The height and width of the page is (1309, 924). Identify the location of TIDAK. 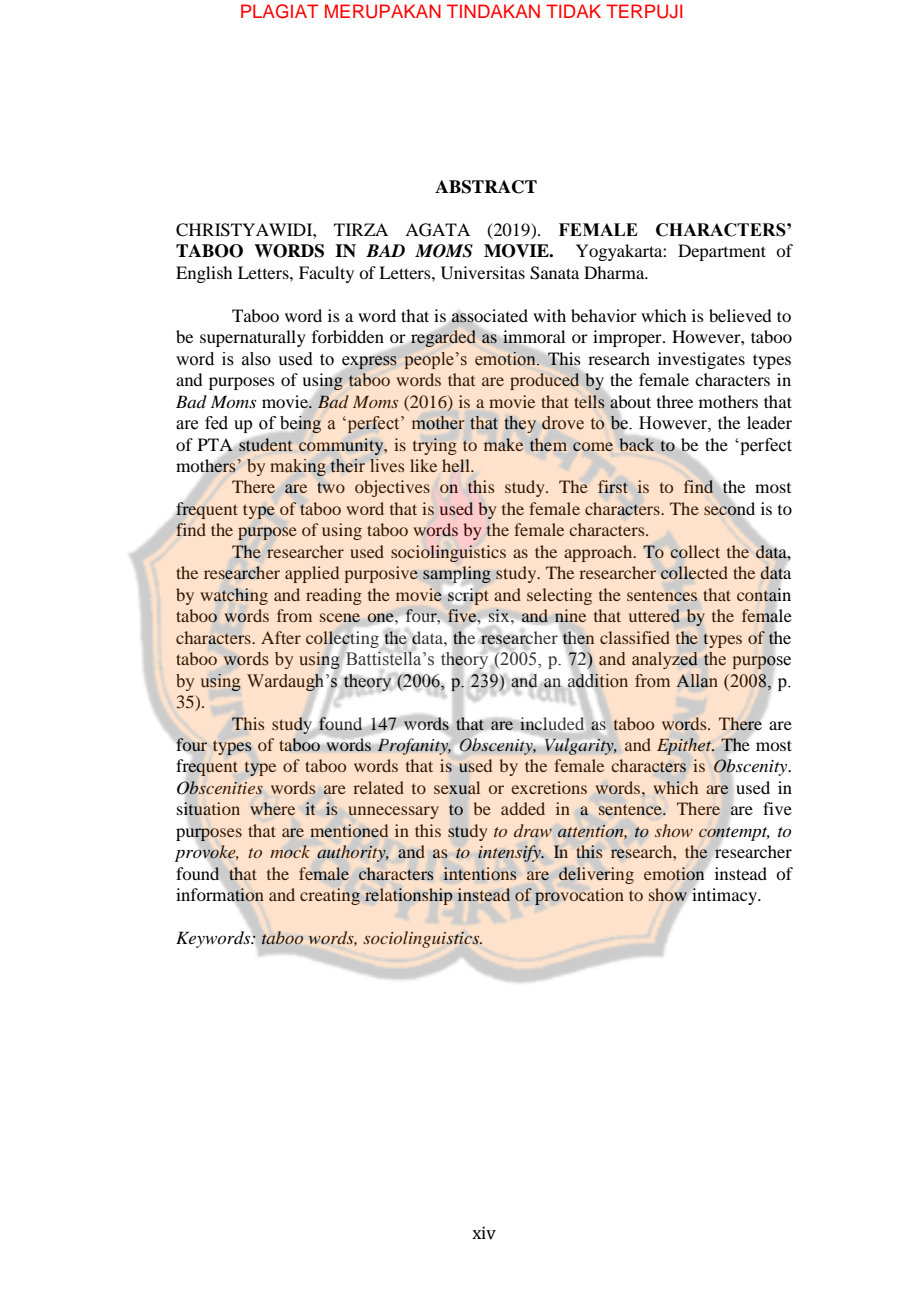
(573, 11).
